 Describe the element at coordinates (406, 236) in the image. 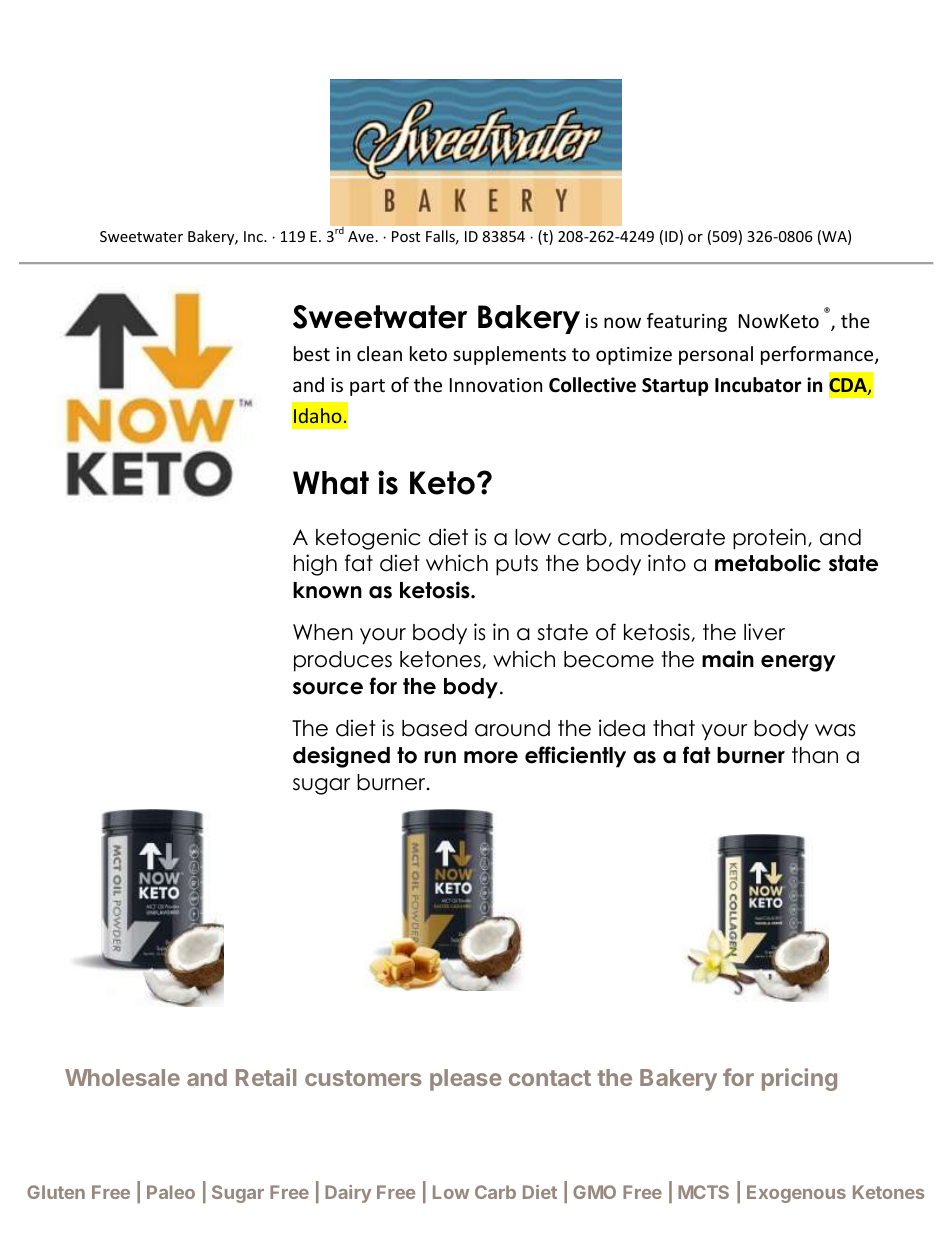

I see `Post` at that location.
